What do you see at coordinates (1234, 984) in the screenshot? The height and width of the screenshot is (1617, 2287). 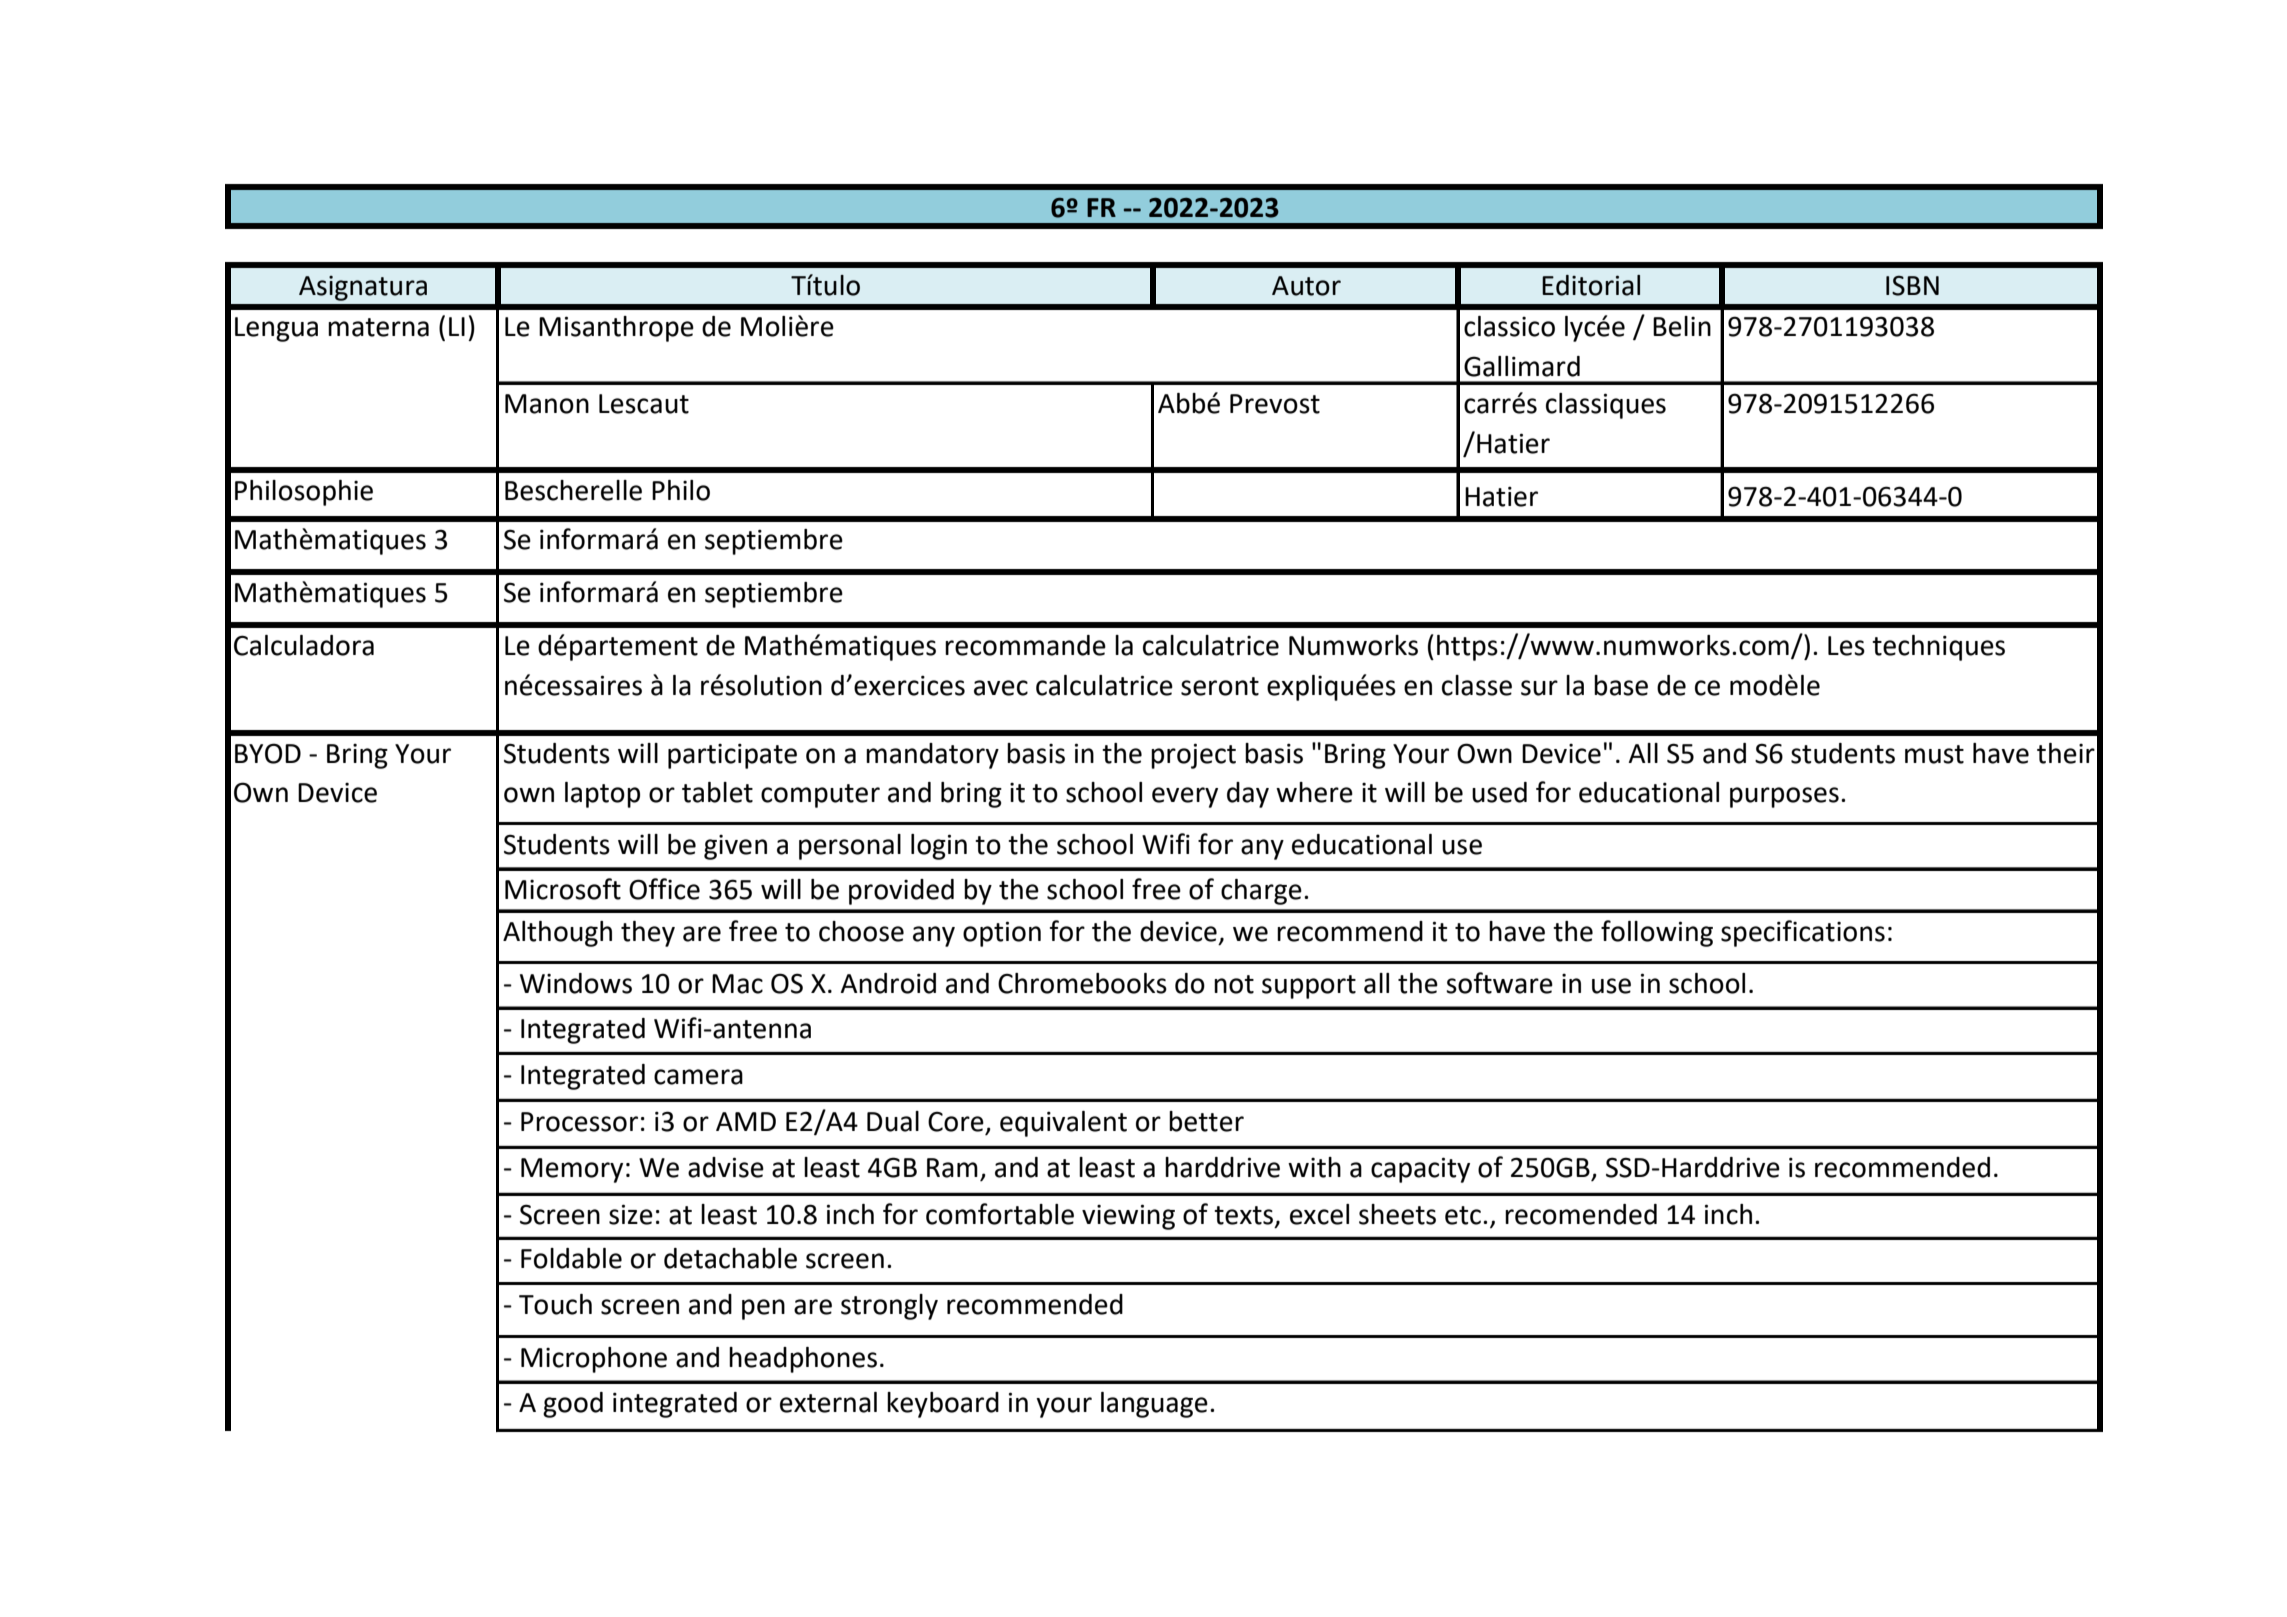 I see `not` at bounding box center [1234, 984].
